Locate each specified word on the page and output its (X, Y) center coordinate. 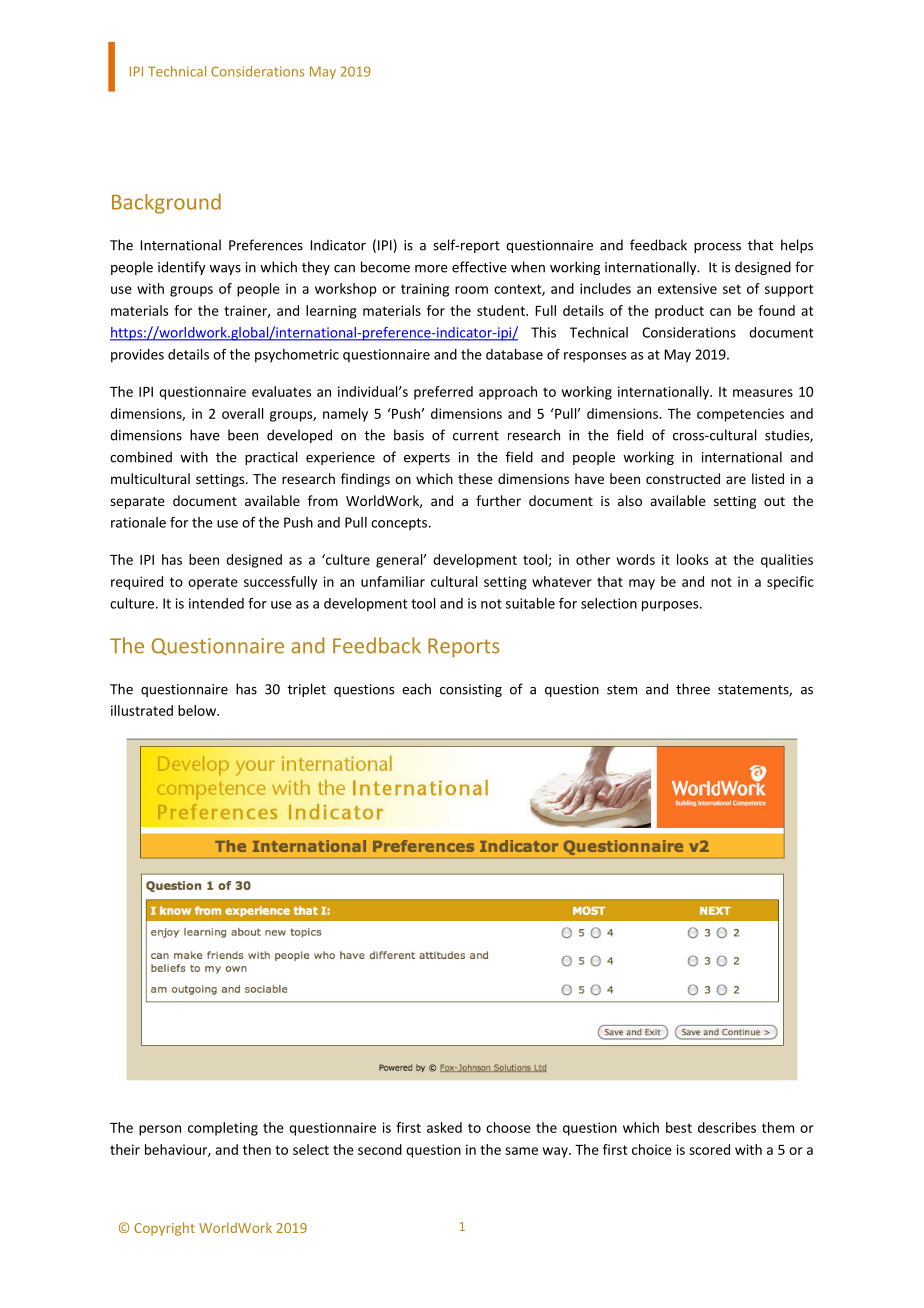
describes (727, 1127)
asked (444, 1127)
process (717, 248)
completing (223, 1129)
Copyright (164, 1229)
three (693, 689)
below (198, 710)
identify (182, 268)
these (475, 478)
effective (479, 267)
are (736, 480)
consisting (471, 690)
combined (141, 457)
